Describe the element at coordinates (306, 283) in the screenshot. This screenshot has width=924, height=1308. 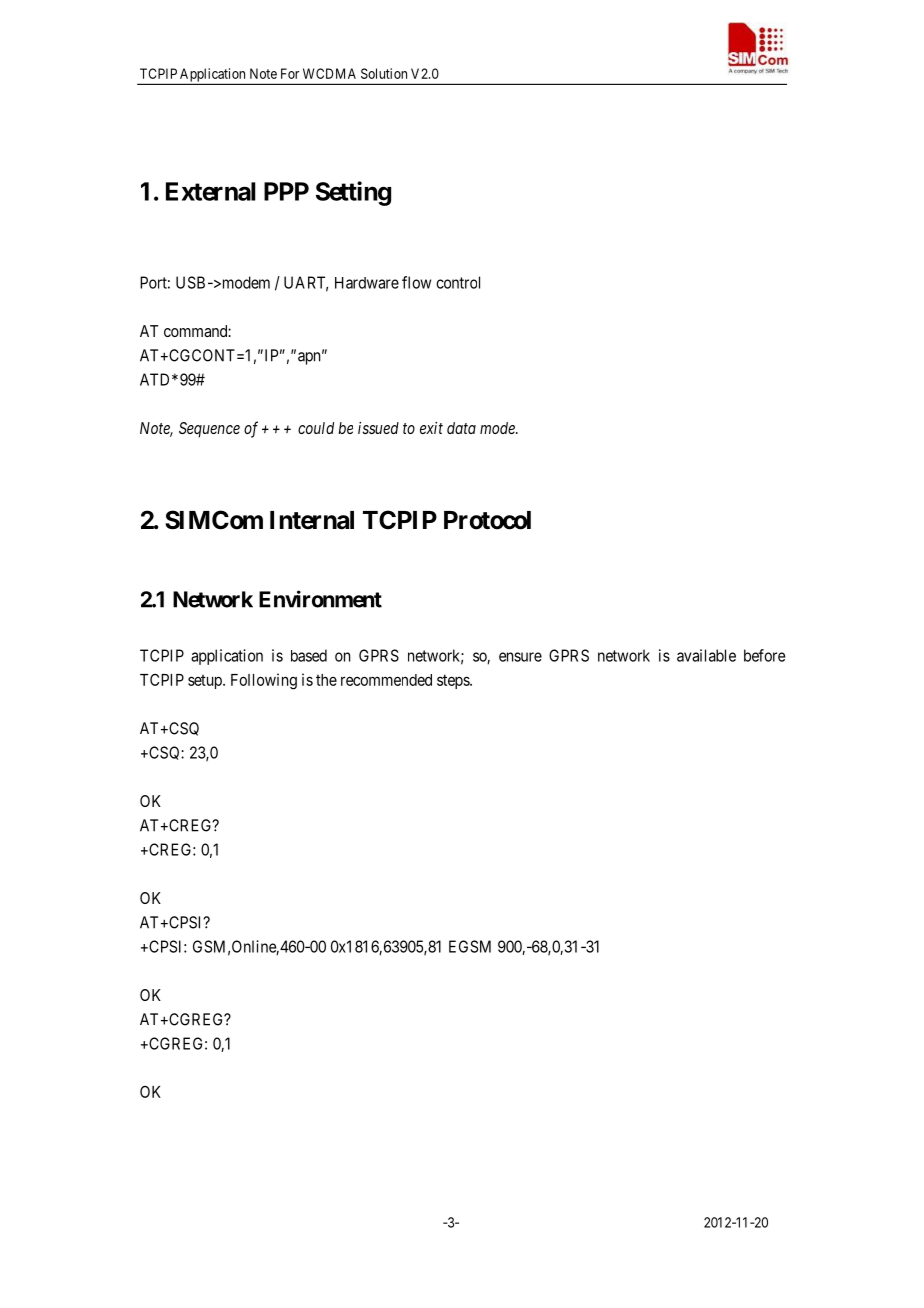
I see `UART` at that location.
